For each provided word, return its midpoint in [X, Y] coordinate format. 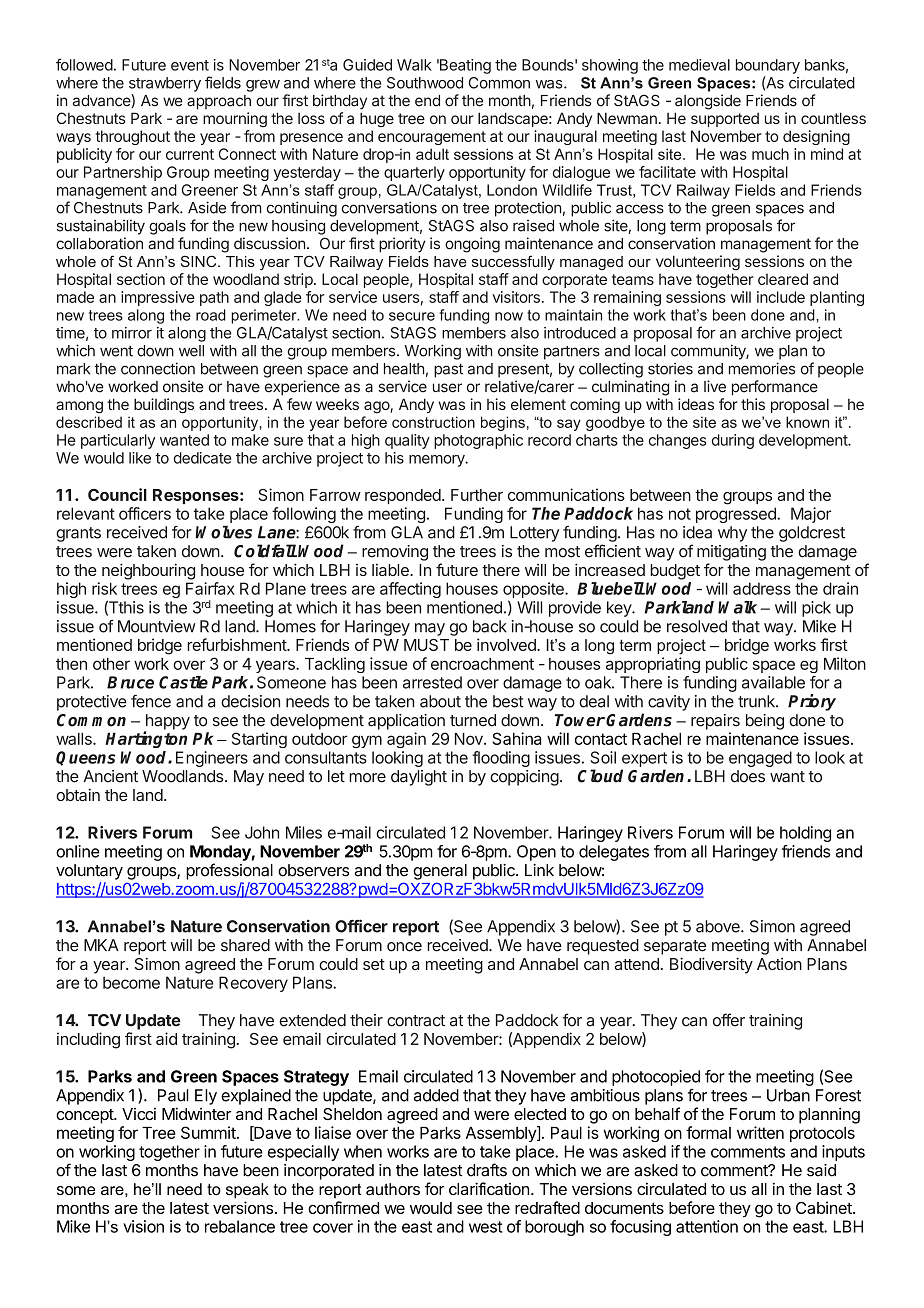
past [448, 371]
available [773, 682]
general [440, 872]
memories [762, 368]
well [191, 351]
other [111, 664]
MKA [101, 945]
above [719, 926]
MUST [426, 645]
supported [725, 120]
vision [143, 1226]
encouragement [432, 138]
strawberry [165, 84]
